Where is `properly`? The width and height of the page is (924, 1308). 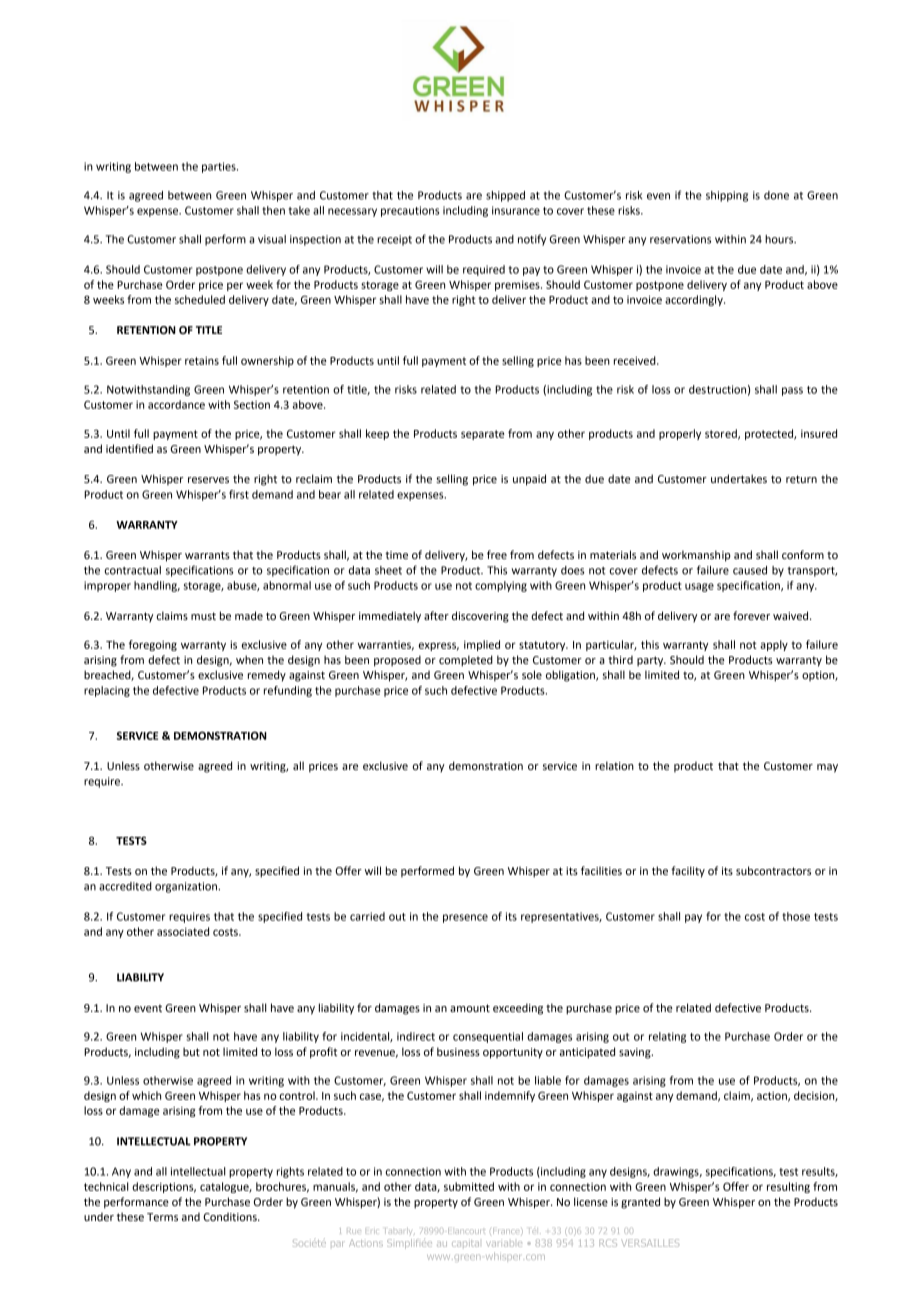 properly is located at coordinates (680, 434).
